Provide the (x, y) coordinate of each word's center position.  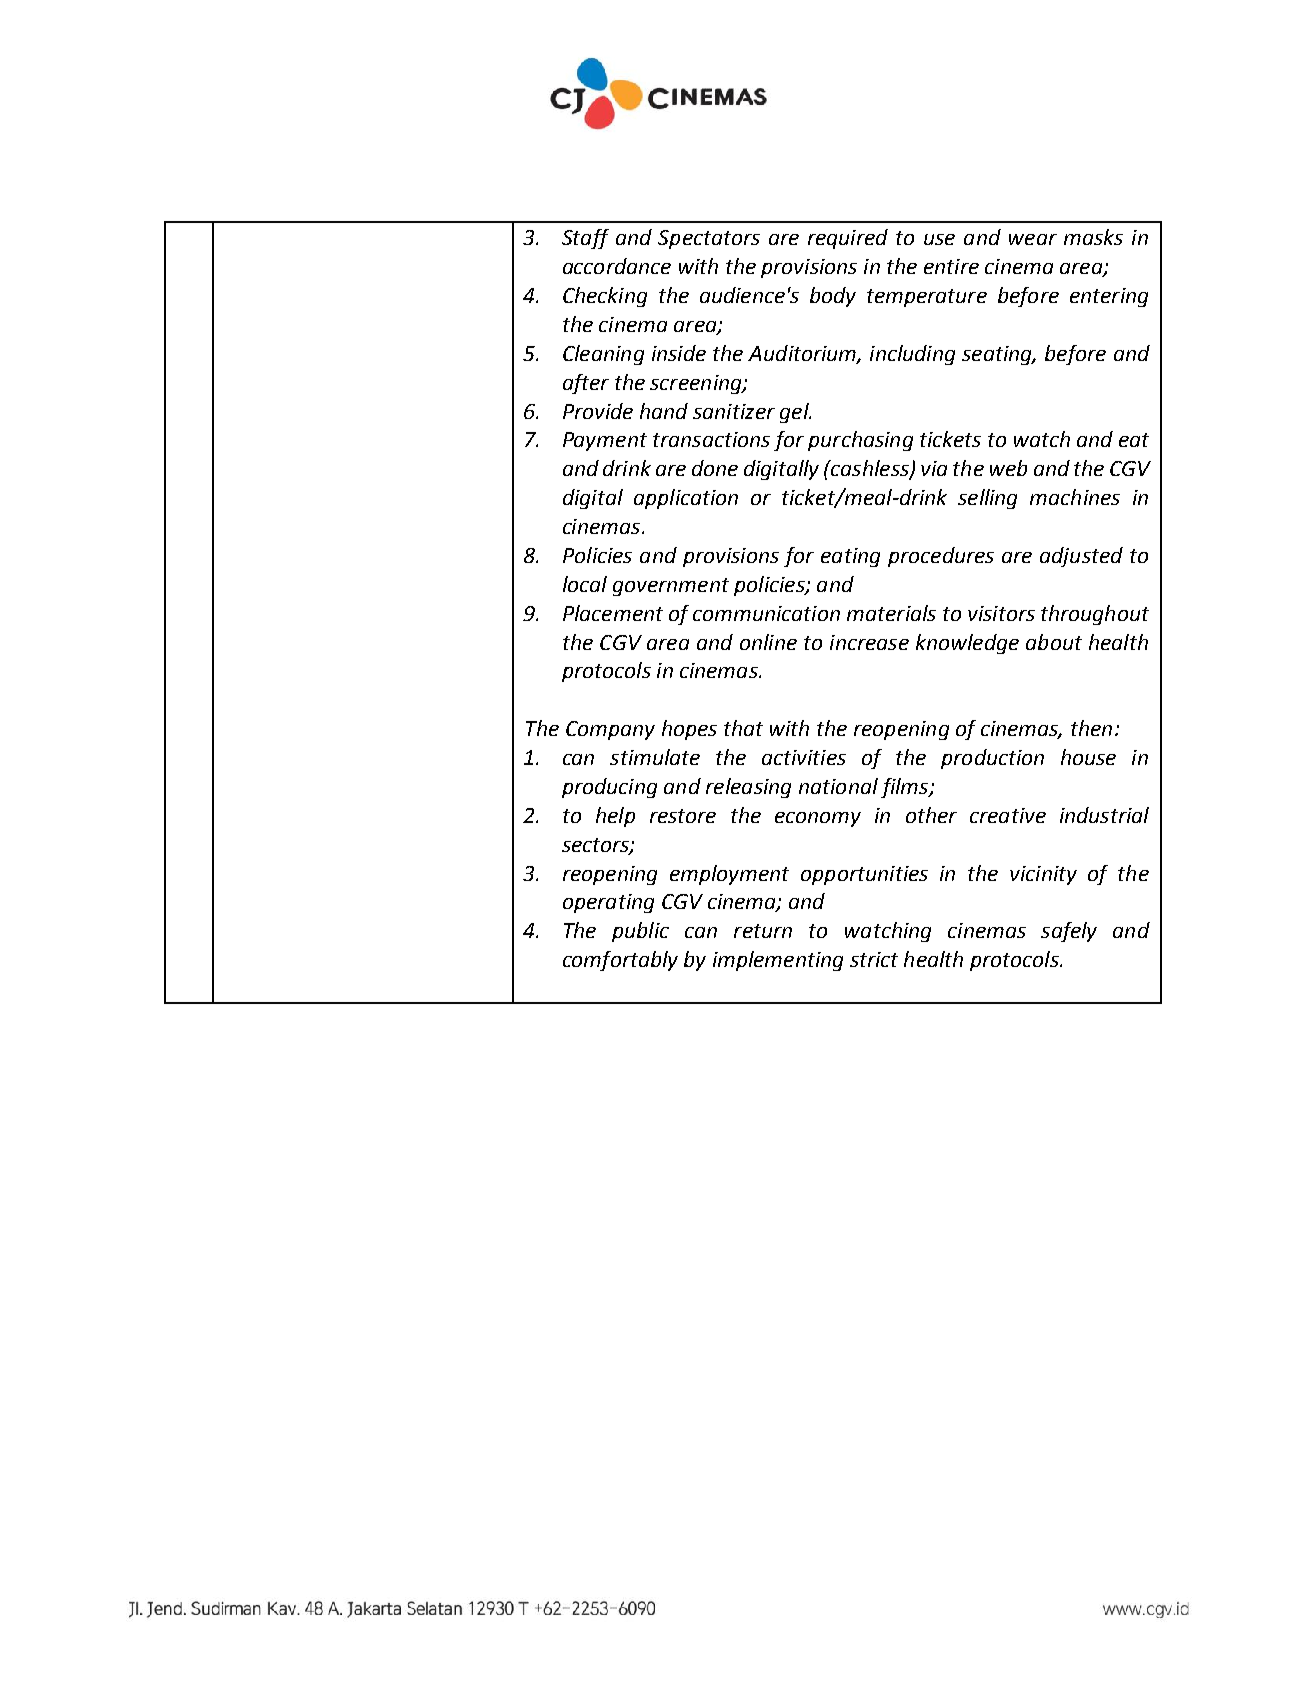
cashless (870, 469)
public (640, 932)
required (848, 239)
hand (664, 411)
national (838, 786)
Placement (613, 613)
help (615, 817)
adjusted (1081, 557)
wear (1033, 239)
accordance (617, 266)
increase (869, 642)
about (1054, 642)
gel (795, 413)
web (1008, 468)
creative (1008, 815)
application (686, 499)
